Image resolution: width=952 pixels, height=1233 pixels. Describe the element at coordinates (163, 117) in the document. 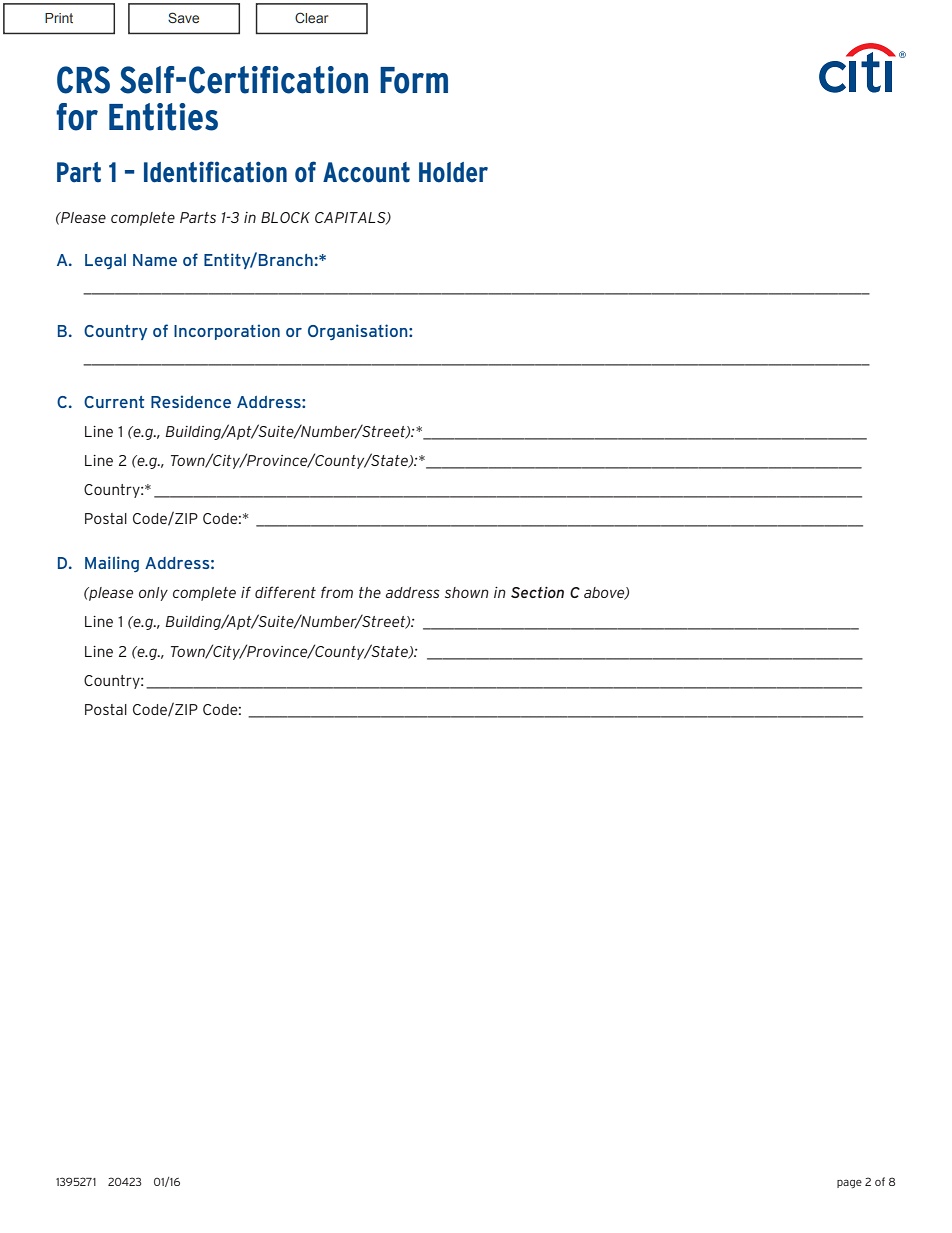

I see `Entities` at that location.
